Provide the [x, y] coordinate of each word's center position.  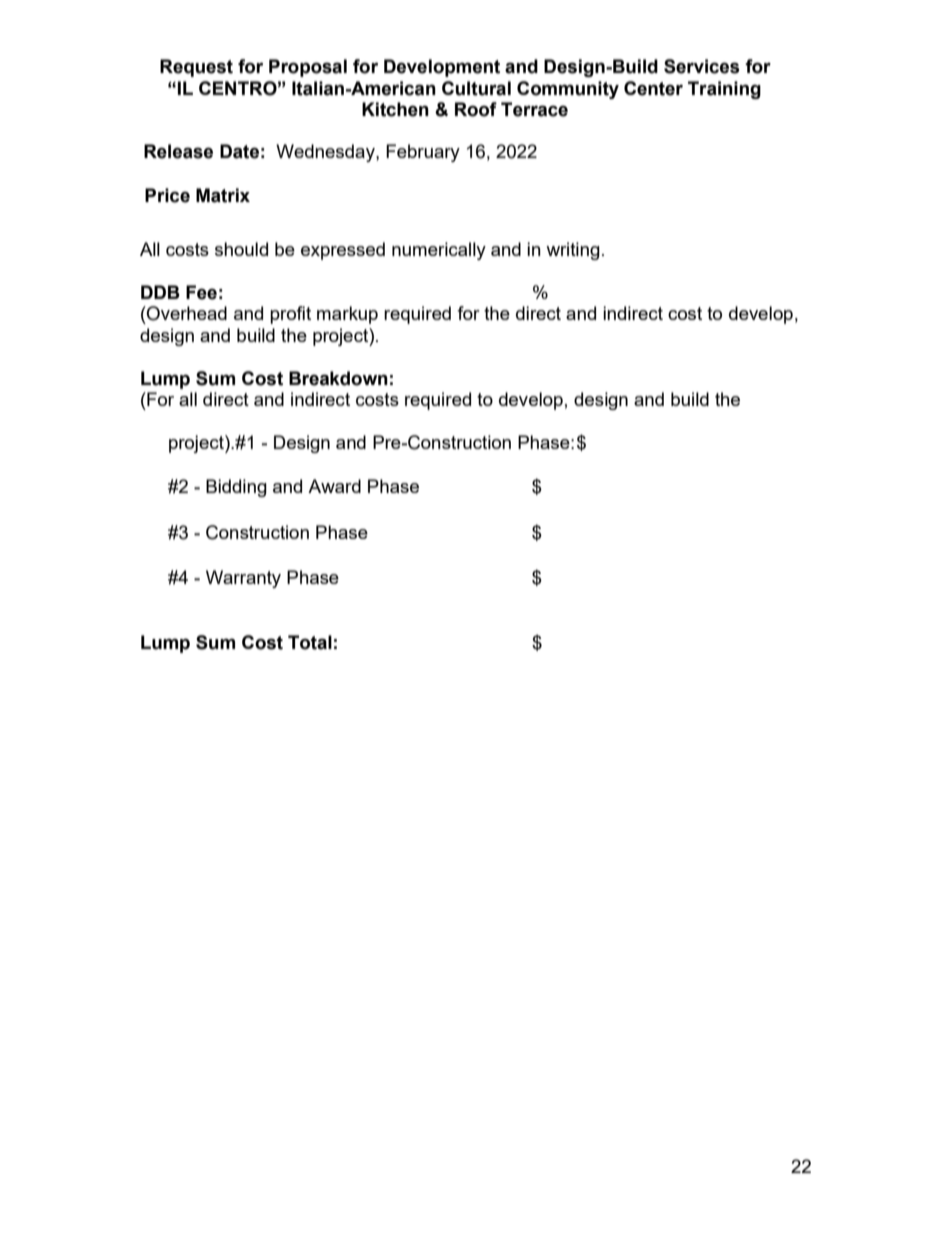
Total [310, 642]
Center [653, 88]
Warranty [243, 579]
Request [196, 68]
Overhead [186, 313]
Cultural [476, 88]
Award [334, 486]
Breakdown [338, 378]
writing [573, 251]
